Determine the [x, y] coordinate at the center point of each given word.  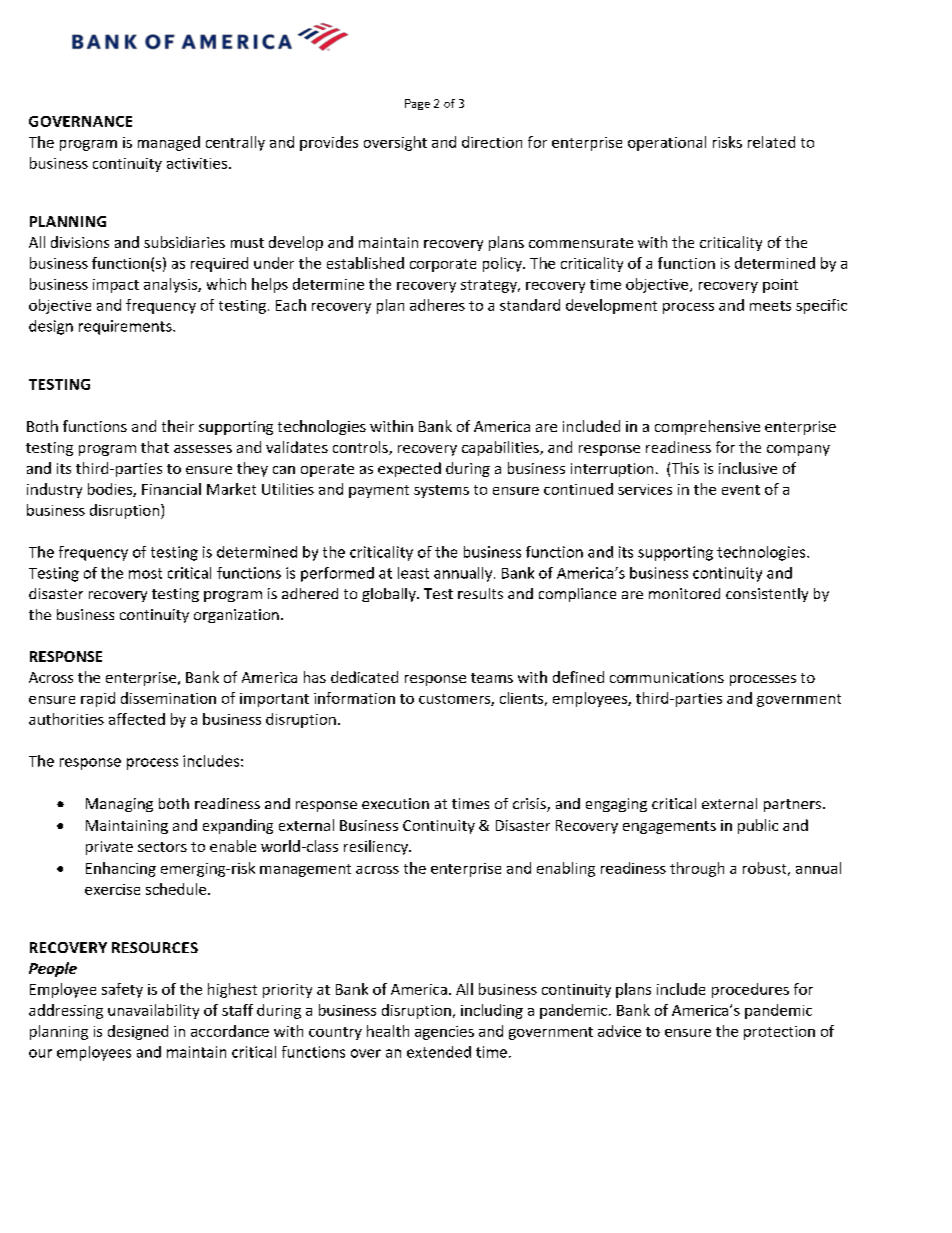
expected [409, 469]
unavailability [153, 1011]
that [155, 447]
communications [667, 677]
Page [417, 104]
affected [137, 719]
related [771, 142]
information [354, 698]
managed [169, 143]
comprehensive [707, 427]
